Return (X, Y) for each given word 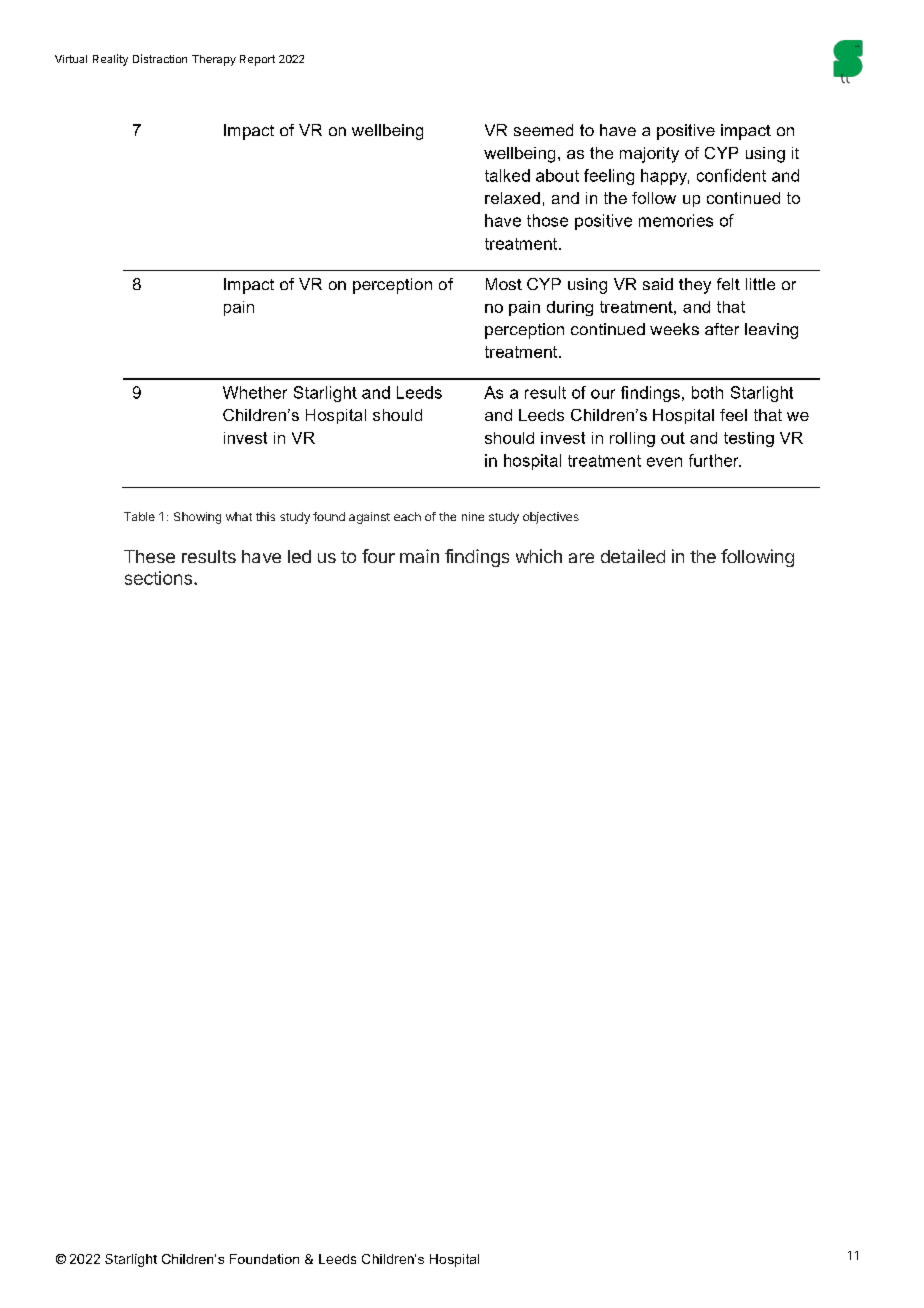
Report (257, 60)
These (149, 556)
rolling (632, 439)
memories (676, 220)
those (547, 220)
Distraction (160, 58)
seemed (543, 130)
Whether (255, 392)
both (707, 392)
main (419, 556)
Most (504, 284)
